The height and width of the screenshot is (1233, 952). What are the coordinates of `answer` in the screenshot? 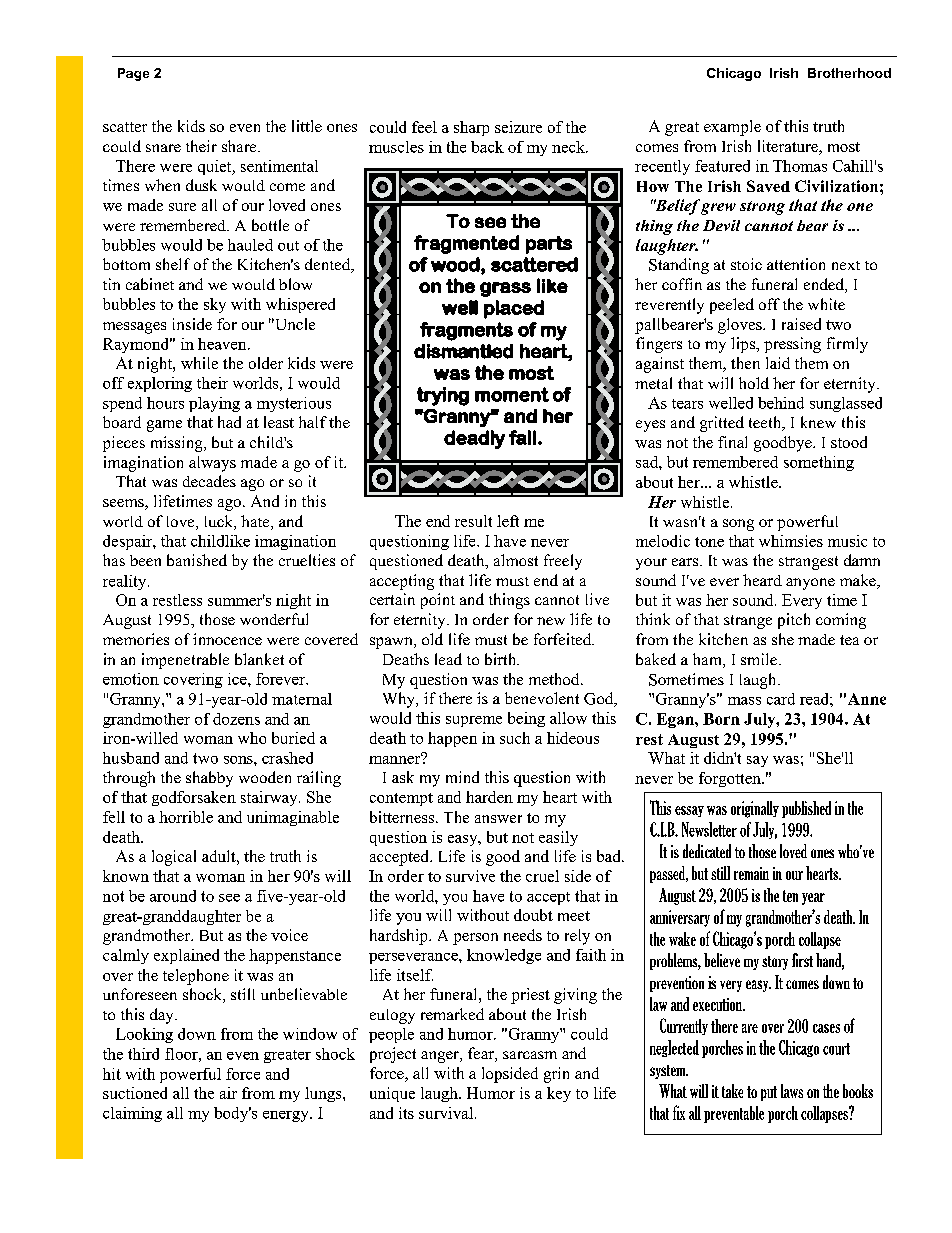 It's located at (498, 819).
